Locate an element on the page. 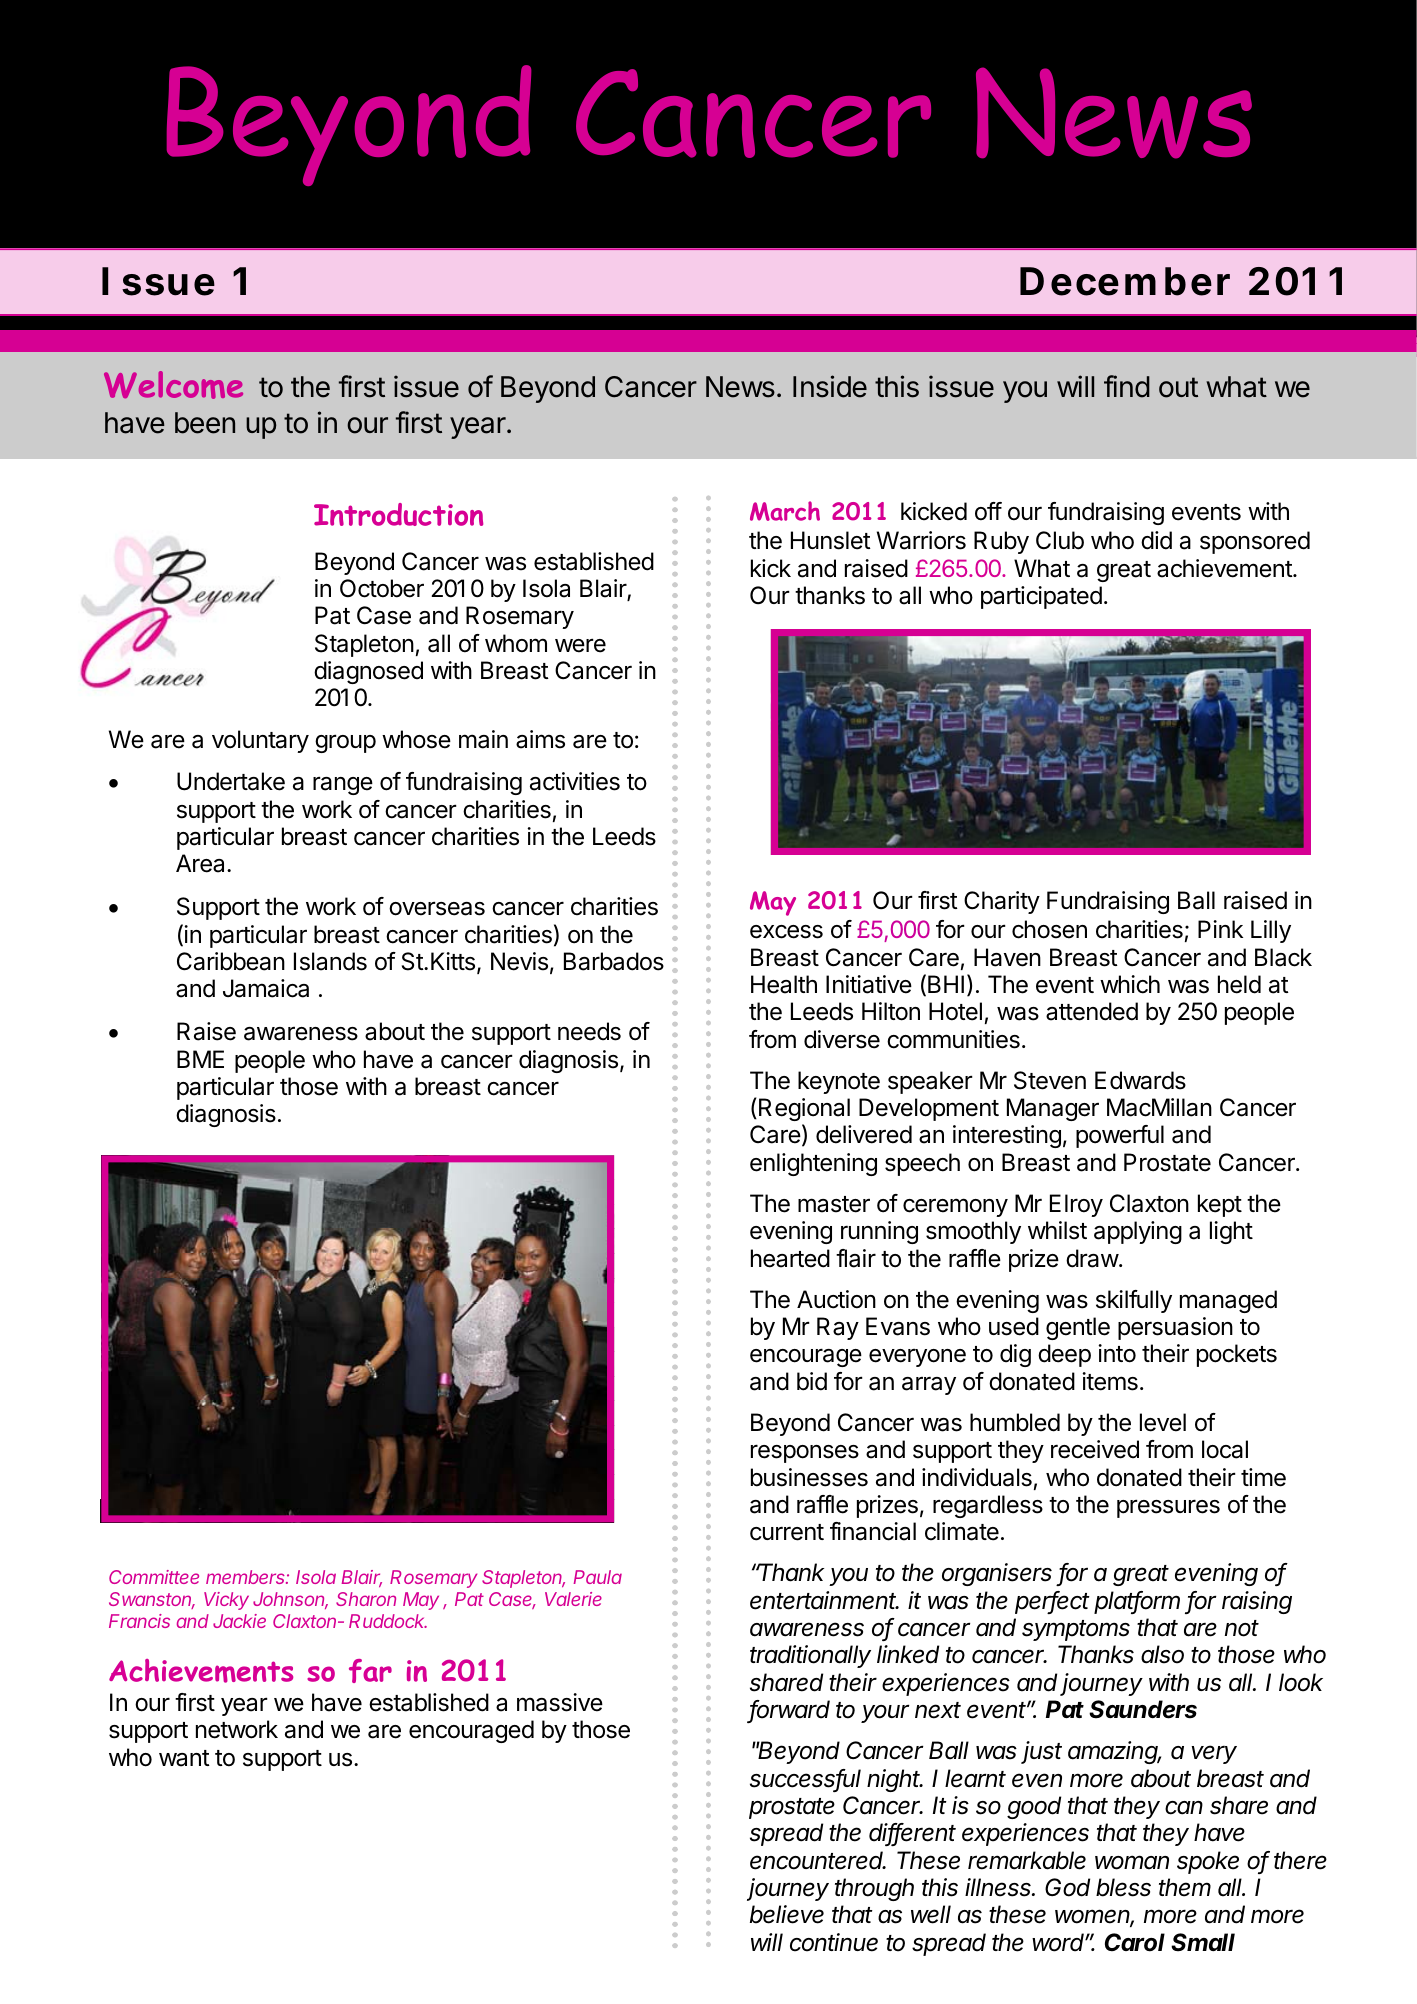 The height and width of the page is (2004, 1417). want is located at coordinates (184, 1758).
